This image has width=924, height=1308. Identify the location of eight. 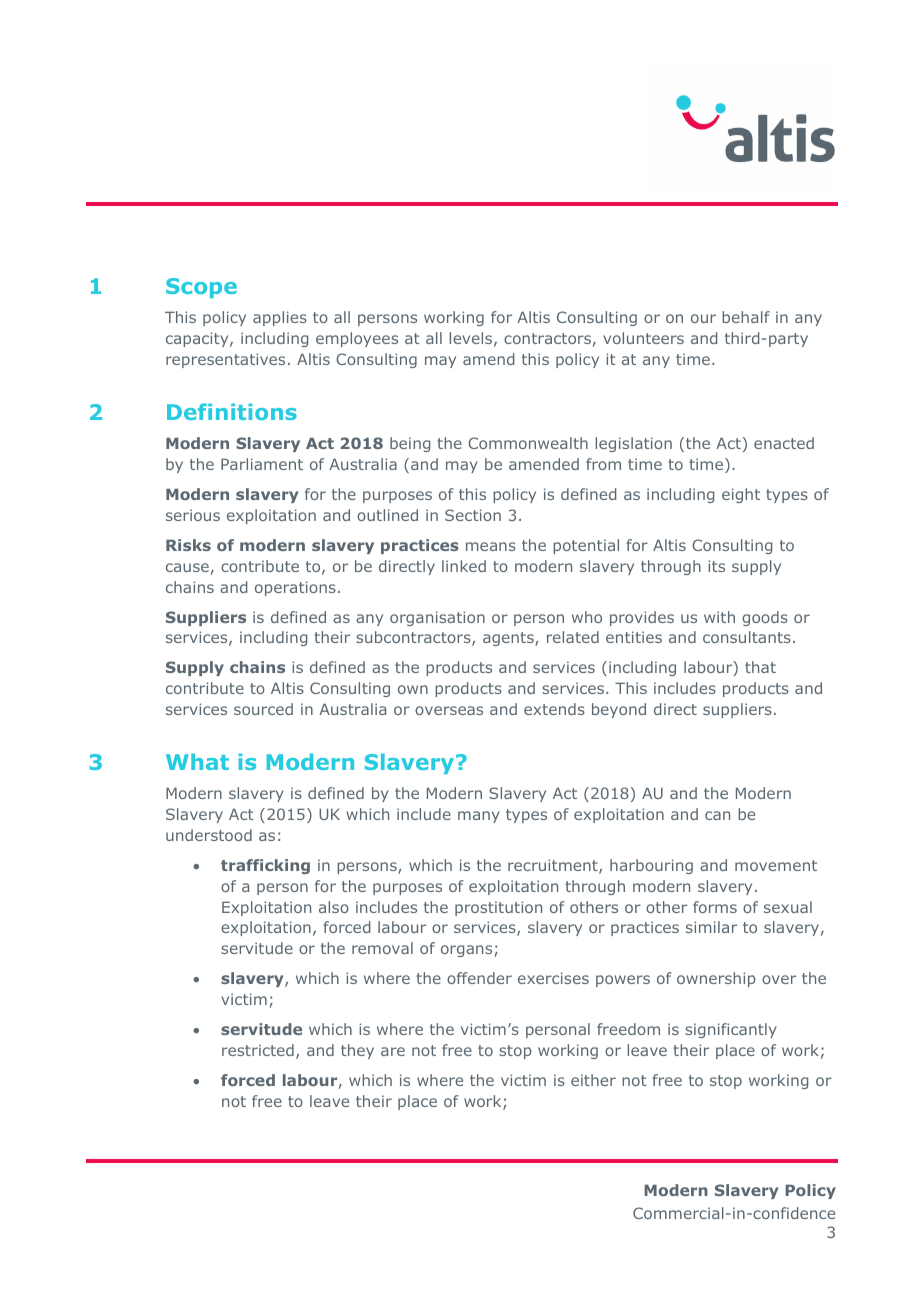
(741, 495).
